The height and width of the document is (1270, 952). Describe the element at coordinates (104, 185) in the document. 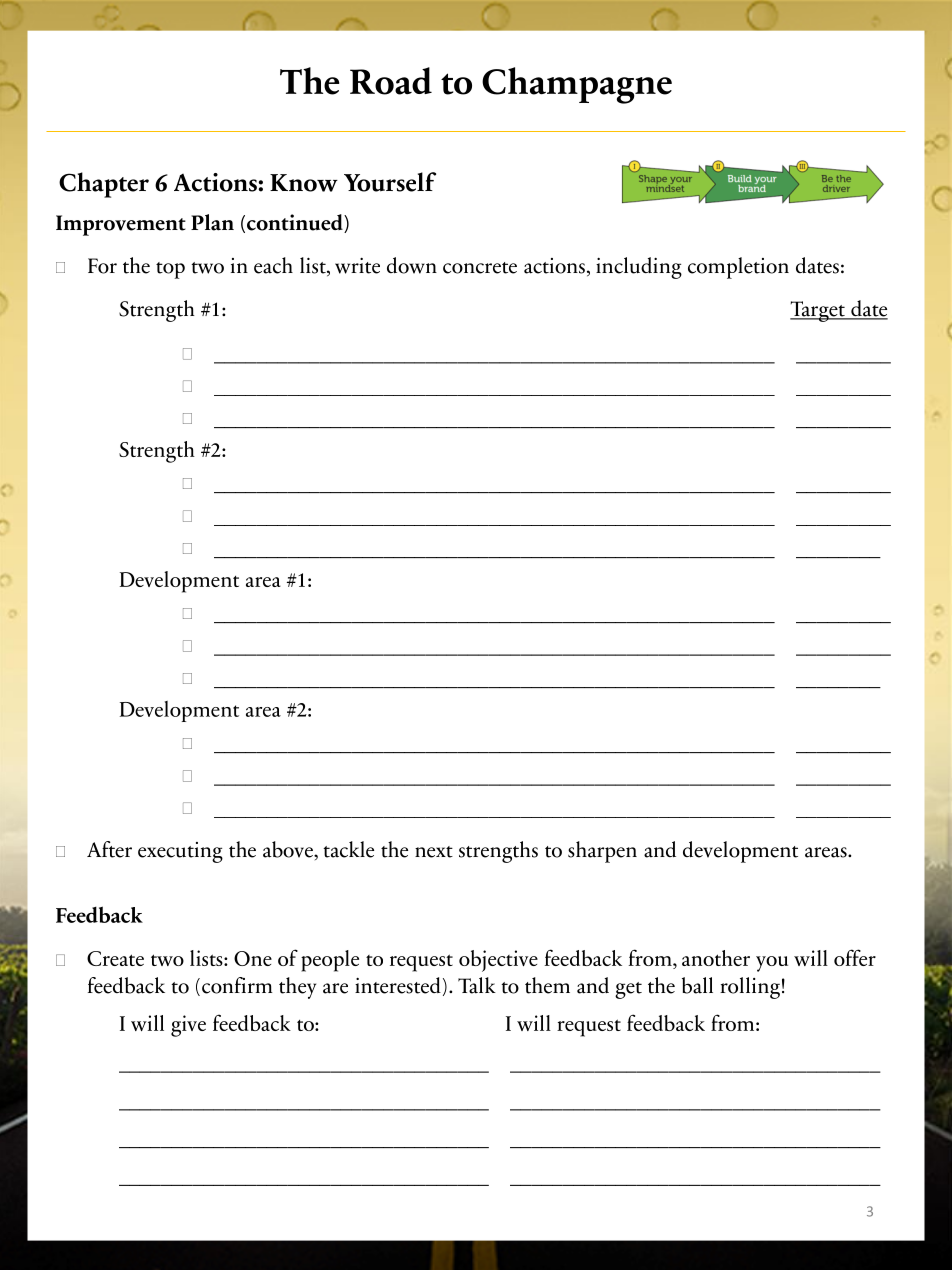

I see `Chapter` at that location.
